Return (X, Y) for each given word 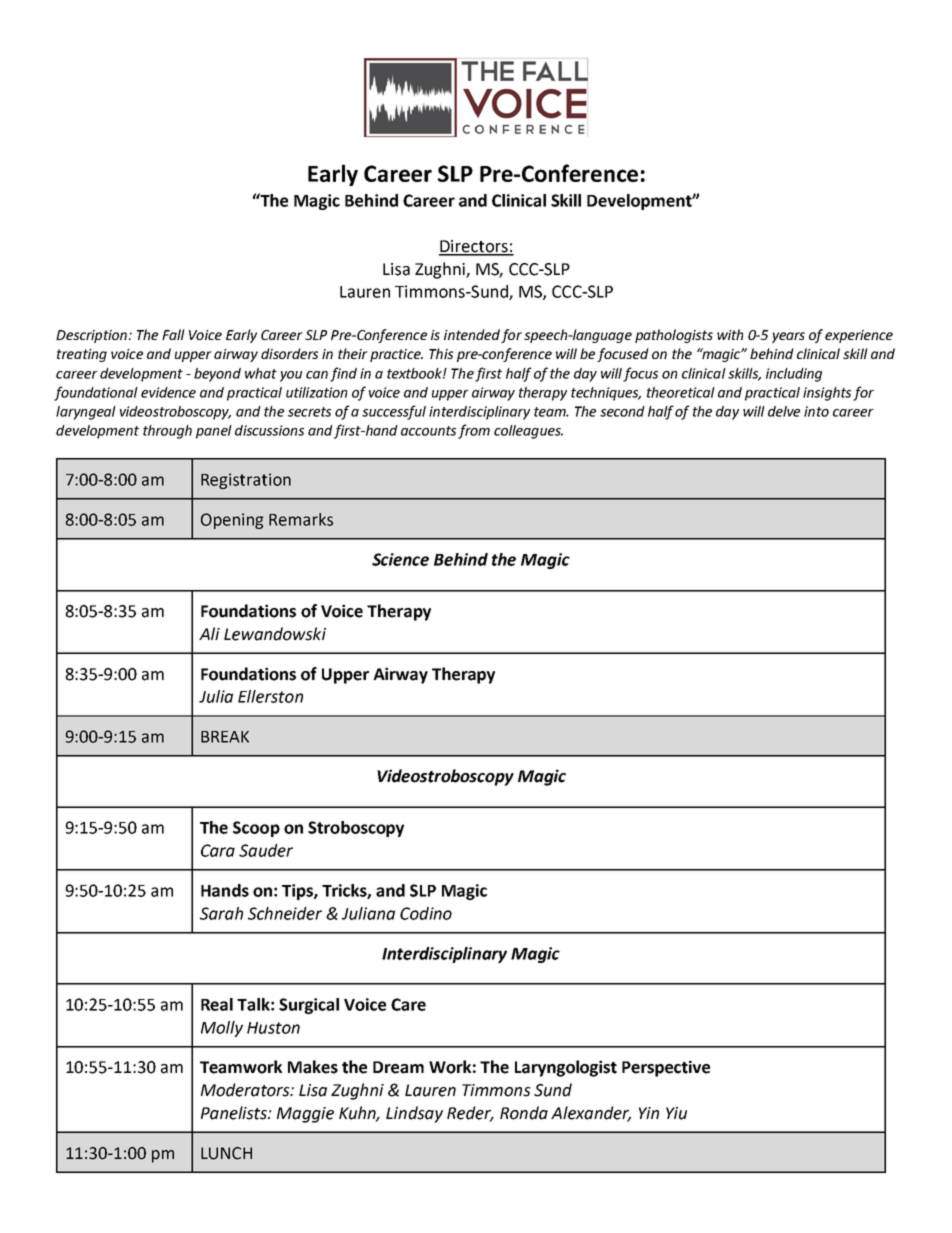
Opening (232, 521)
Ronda (524, 1113)
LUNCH (226, 1153)
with (730, 334)
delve (784, 411)
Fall (173, 334)
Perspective (666, 1068)
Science (400, 559)
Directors (474, 247)
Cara (218, 850)
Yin (649, 1113)
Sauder (266, 850)
